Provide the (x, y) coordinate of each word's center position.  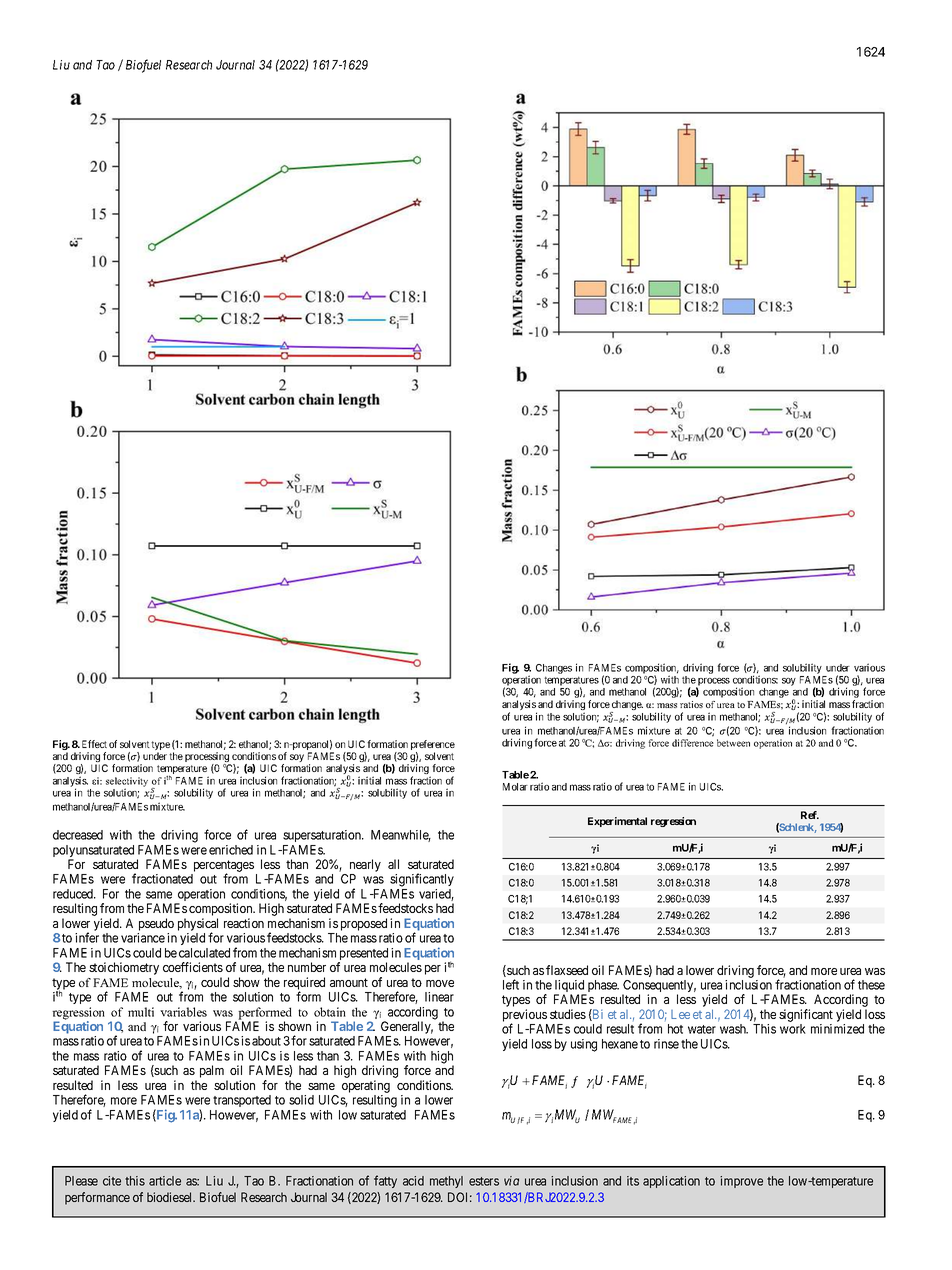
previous (525, 1016)
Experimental (617, 822)
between (733, 743)
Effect (94, 744)
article (165, 1181)
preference (433, 746)
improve (741, 1182)
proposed (364, 924)
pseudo (156, 924)
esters (484, 1181)
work (793, 1029)
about (266, 1041)
